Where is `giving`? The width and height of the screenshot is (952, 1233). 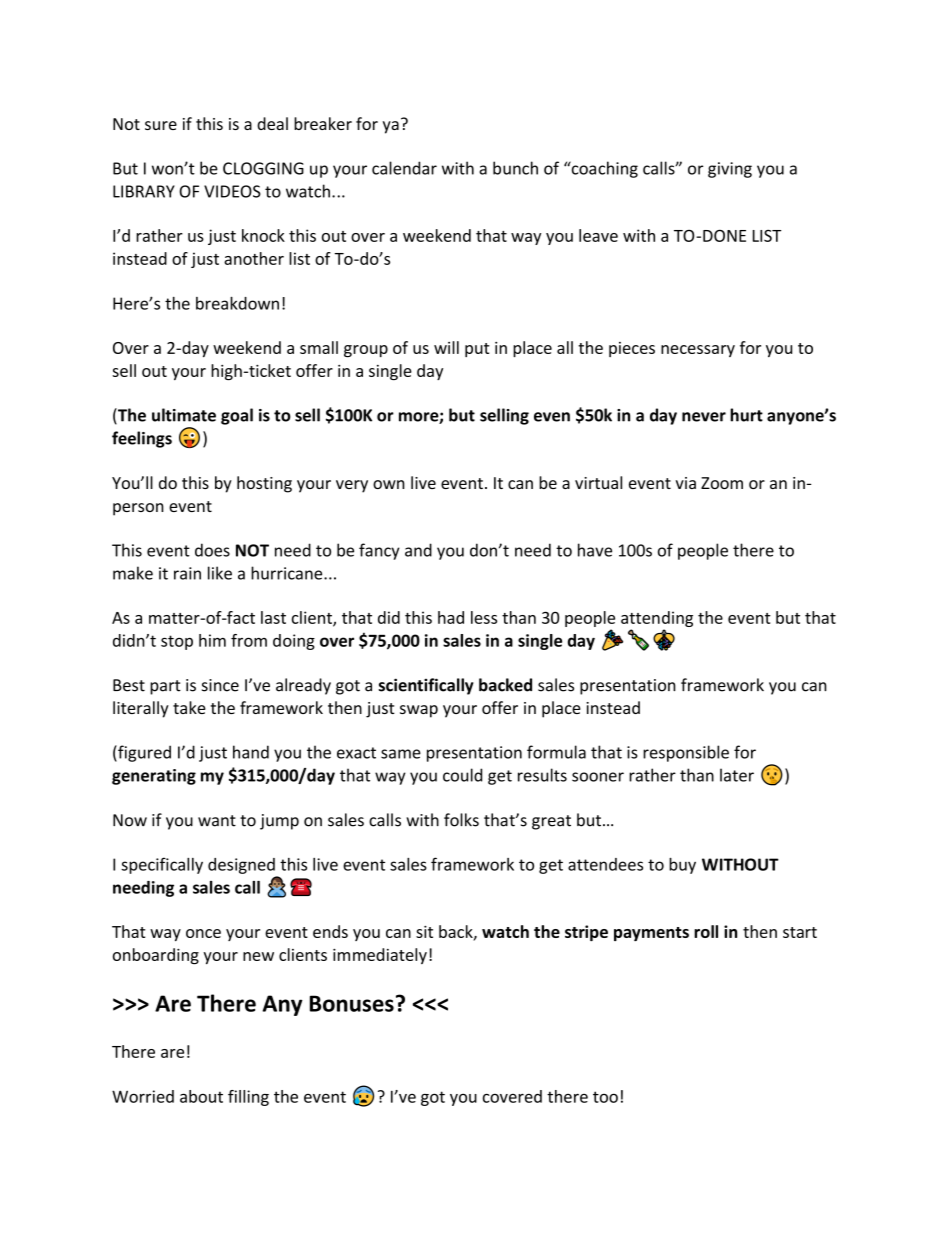 giving is located at coordinates (730, 170).
